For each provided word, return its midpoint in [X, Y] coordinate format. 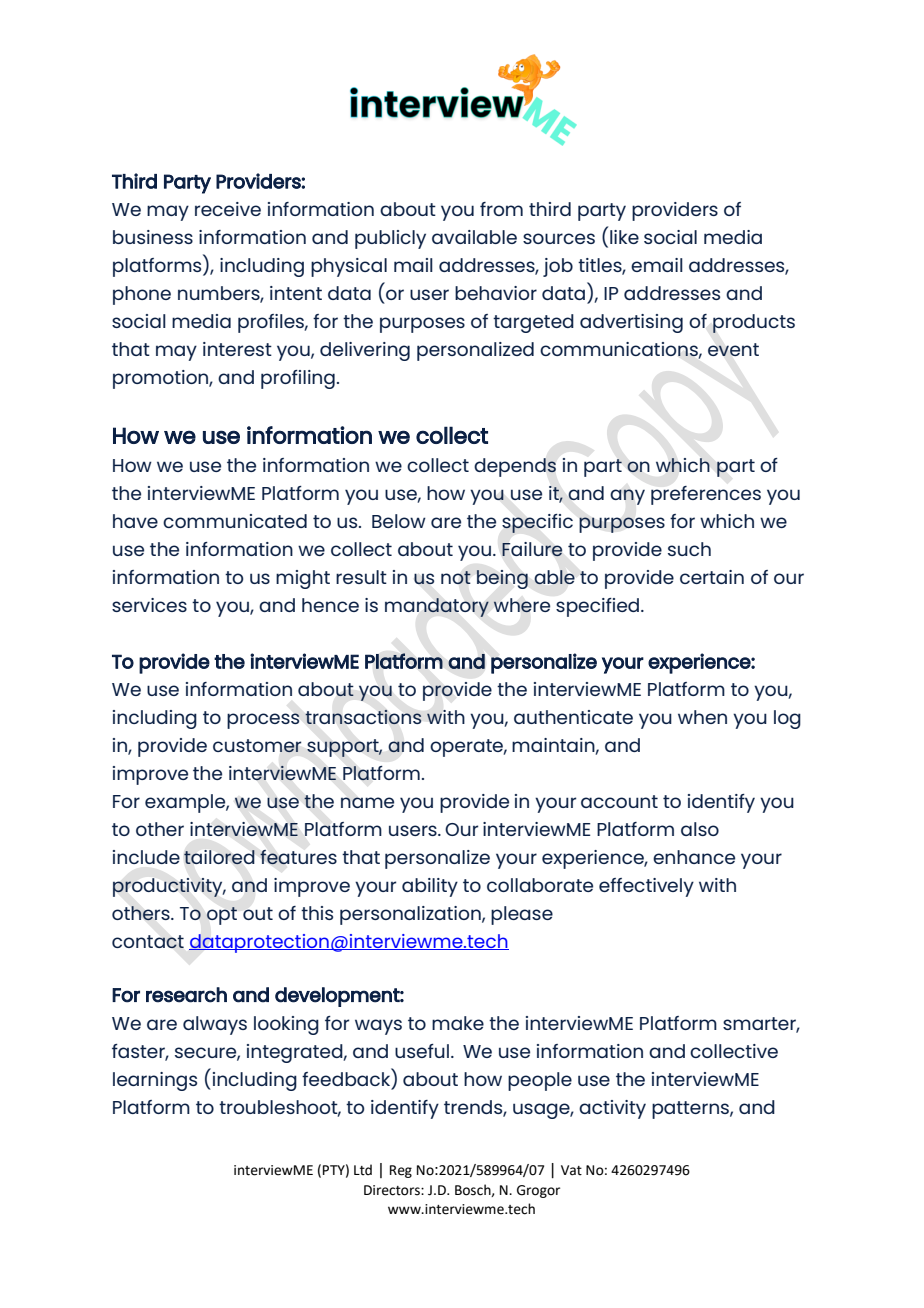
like [624, 237]
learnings [155, 1081]
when [702, 717]
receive [228, 209]
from [501, 209]
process [263, 721]
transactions [363, 717]
